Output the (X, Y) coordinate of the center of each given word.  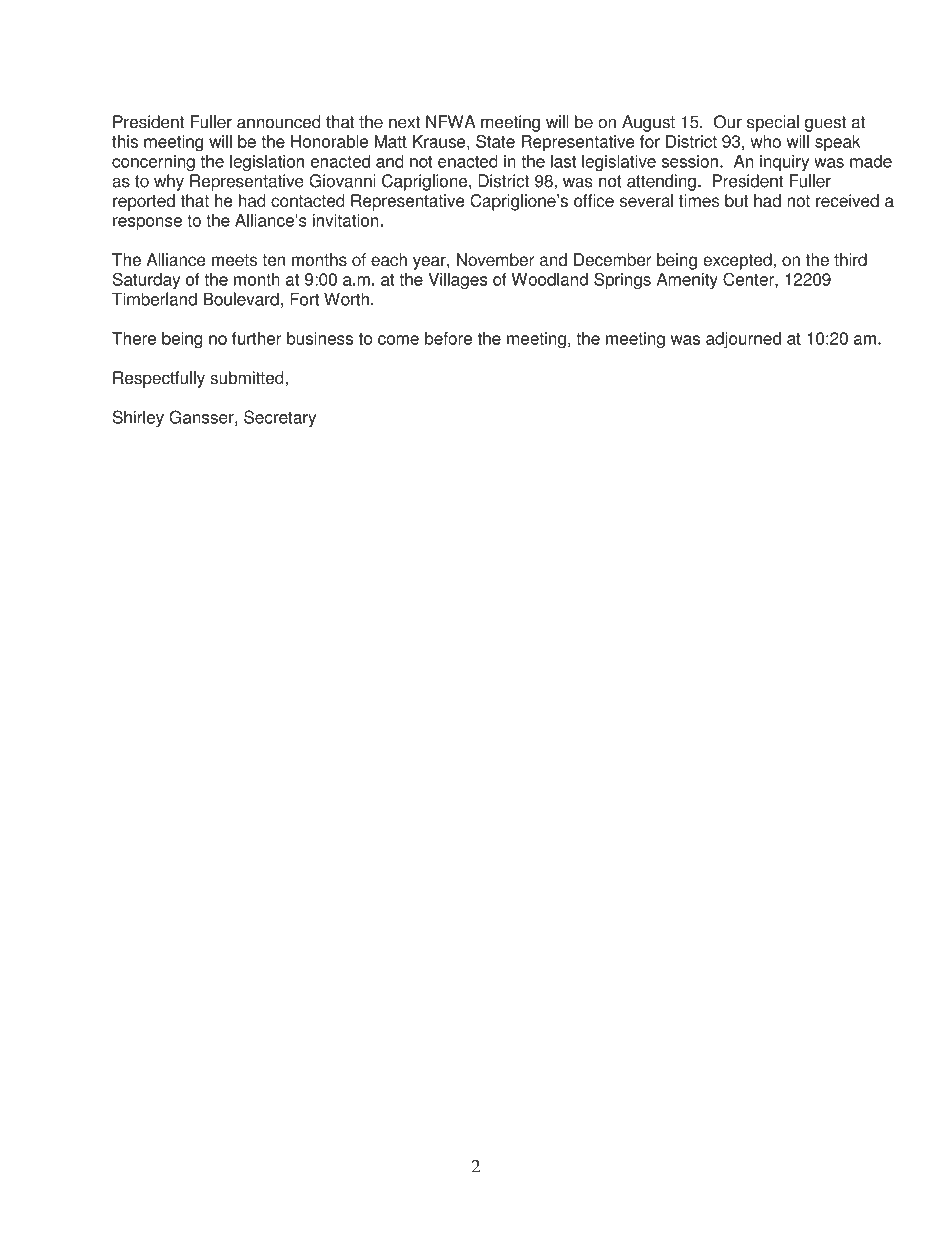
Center (749, 280)
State (495, 141)
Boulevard (241, 299)
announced (279, 122)
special (773, 123)
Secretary (280, 418)
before (448, 338)
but (736, 200)
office (594, 201)
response (147, 223)
